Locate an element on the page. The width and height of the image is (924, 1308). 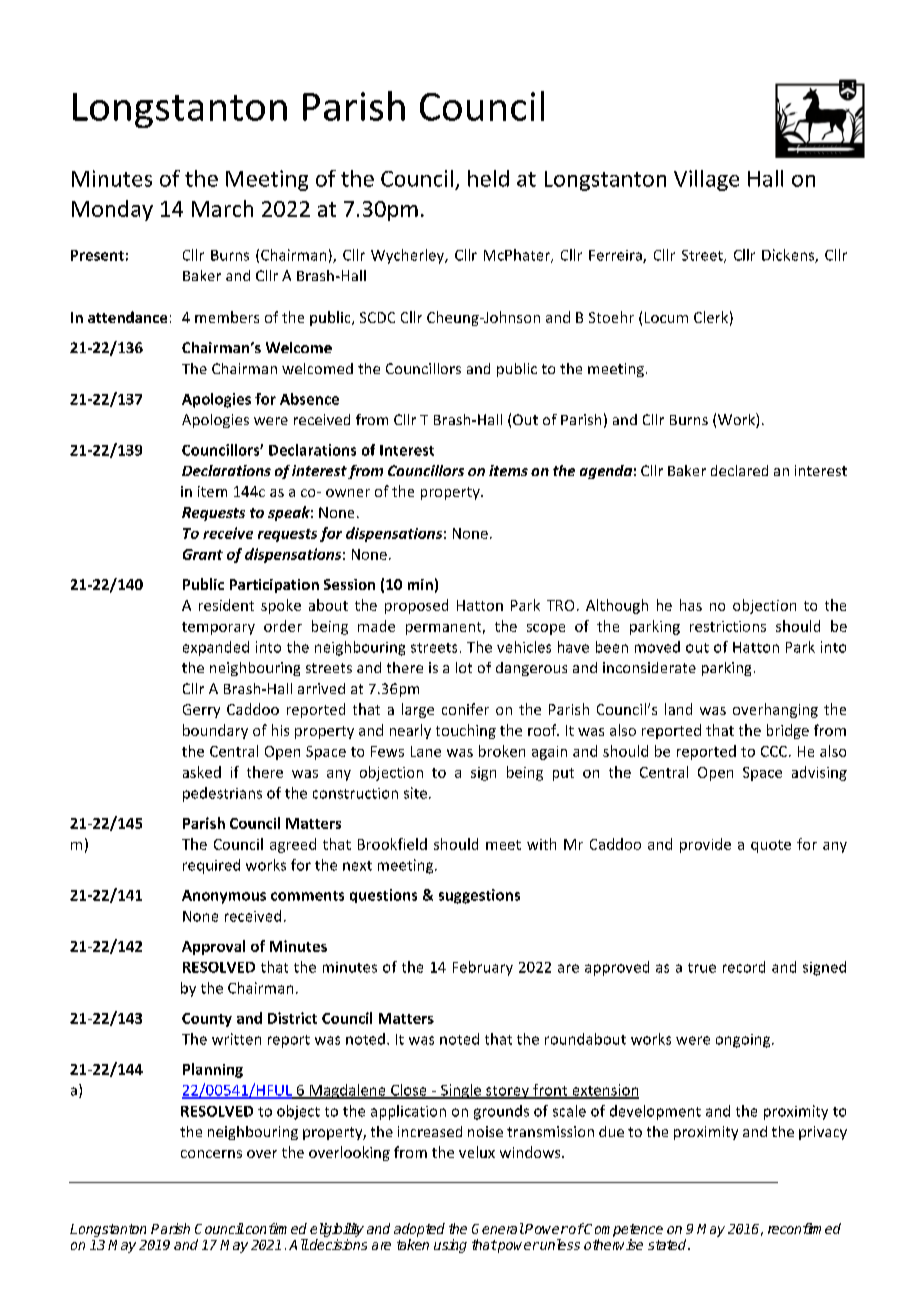
conifer is located at coordinates (465, 709).
